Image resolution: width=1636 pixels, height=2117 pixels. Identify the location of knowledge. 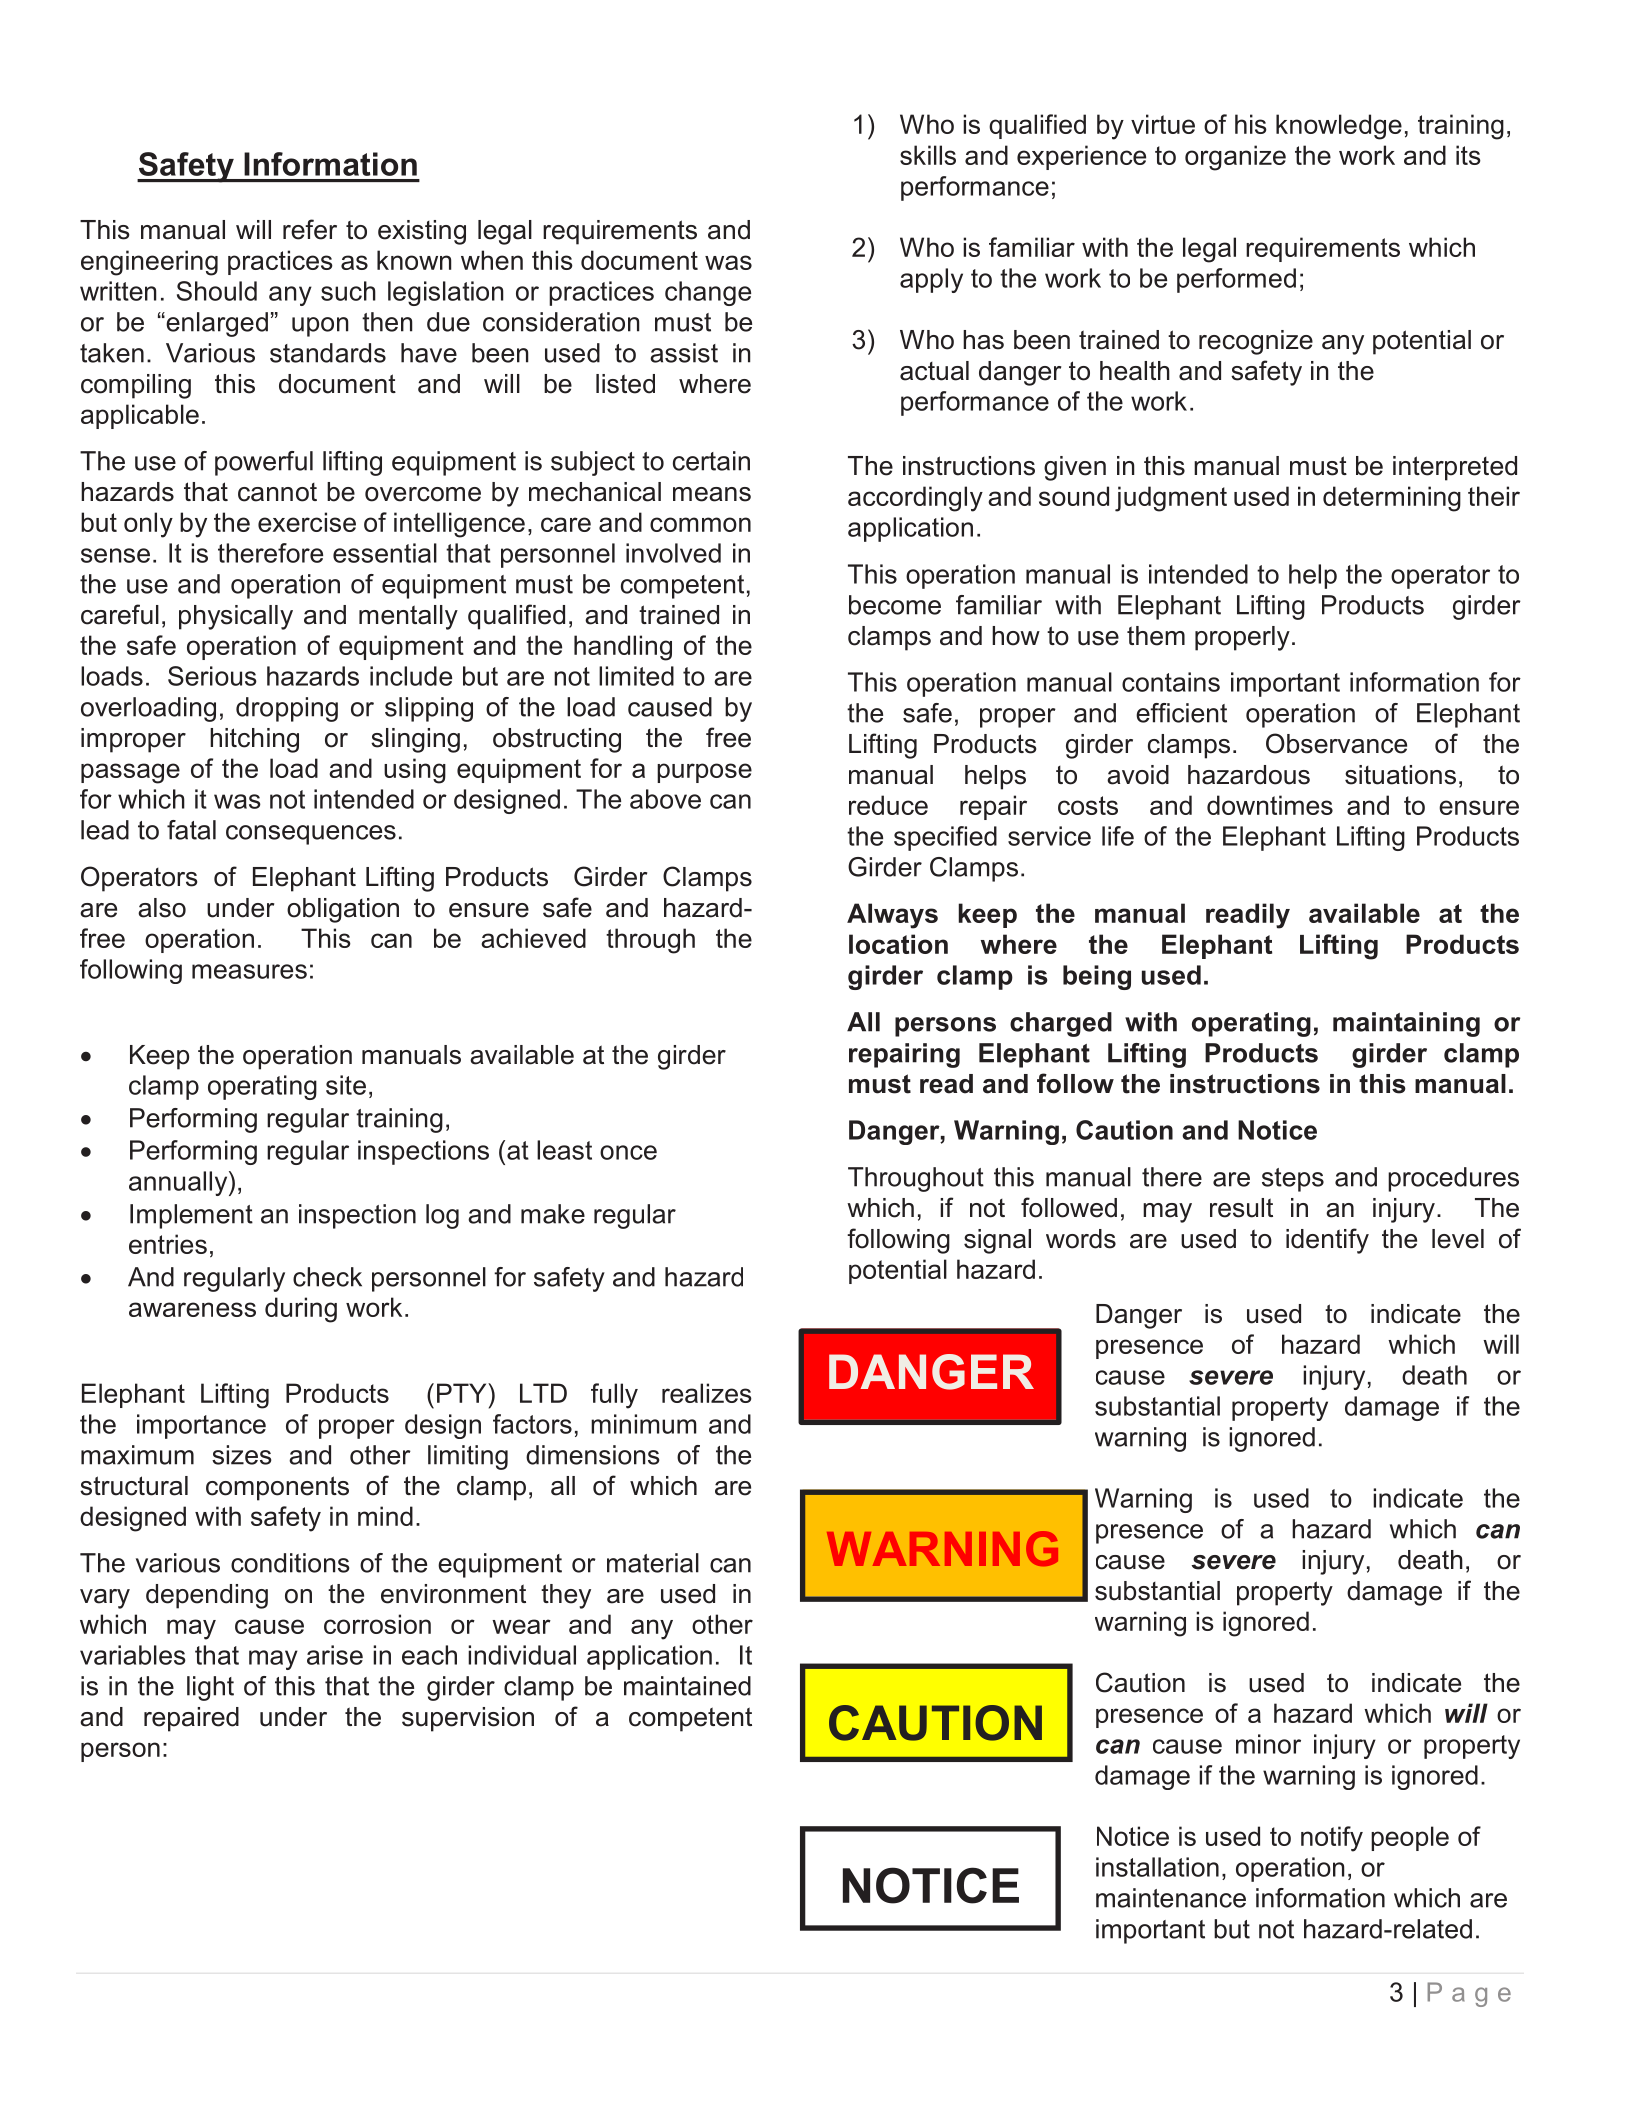
(1339, 127).
